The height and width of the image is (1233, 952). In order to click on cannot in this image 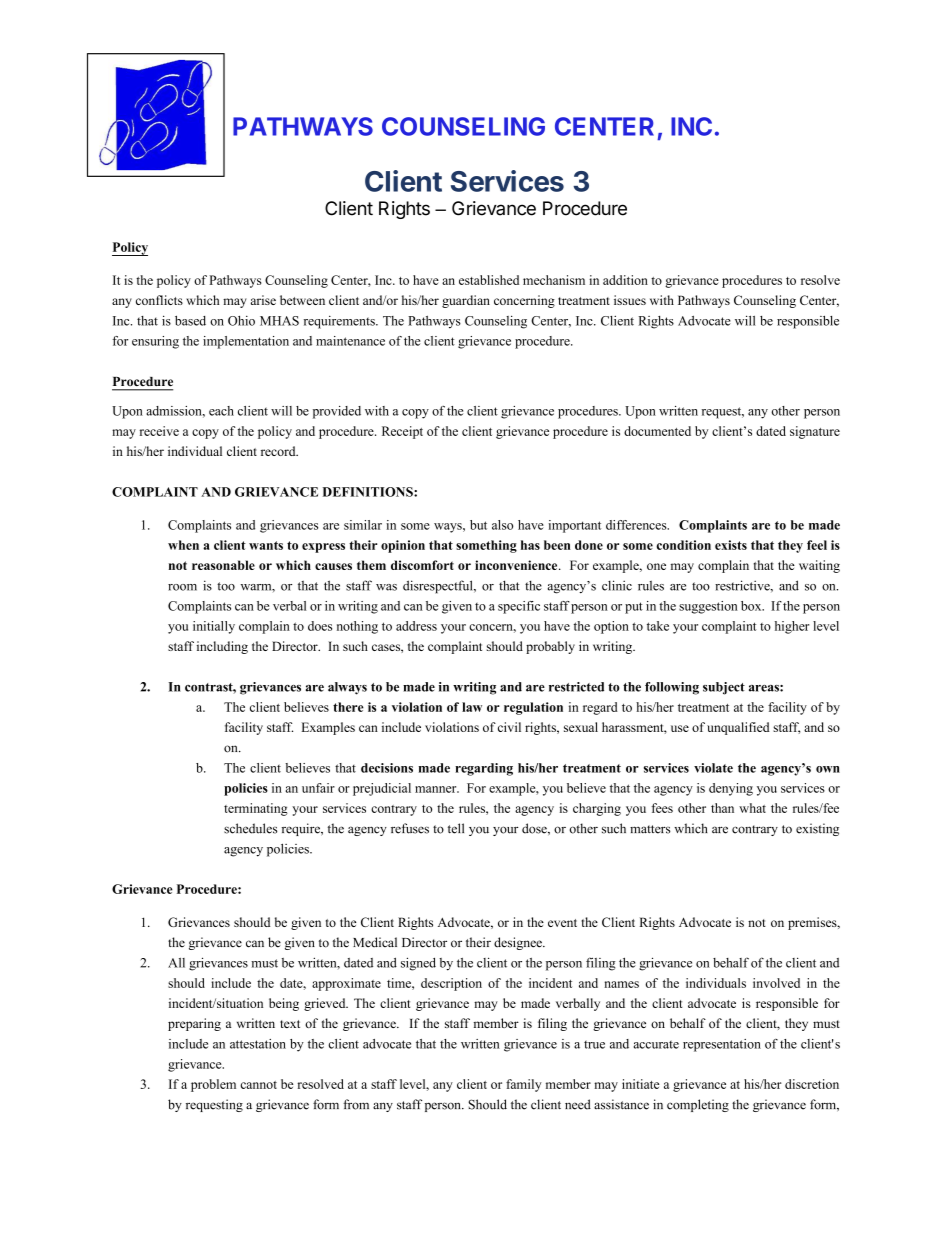, I will do `click(258, 1085)`.
